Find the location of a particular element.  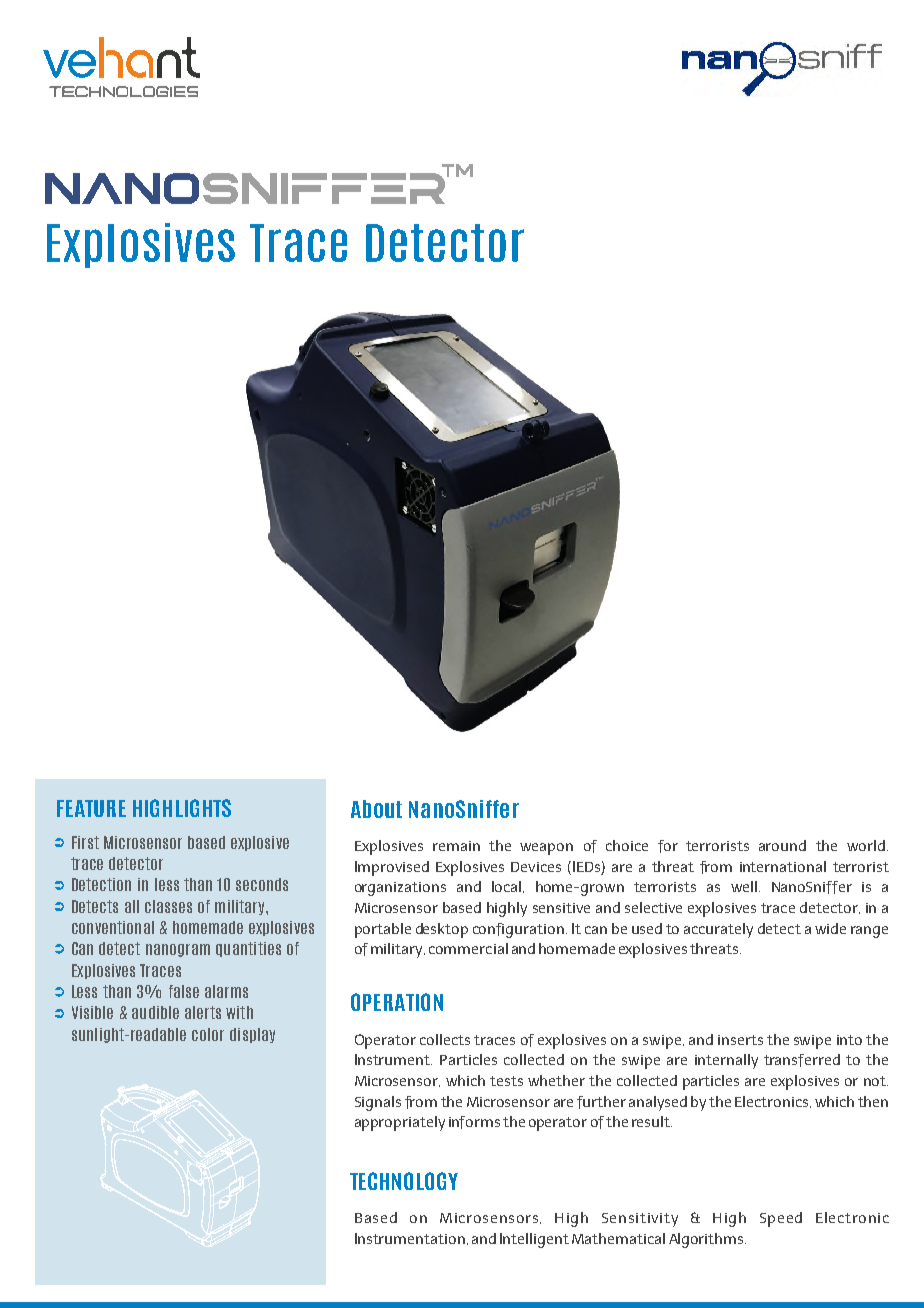

collects is located at coordinates (445, 1039).
